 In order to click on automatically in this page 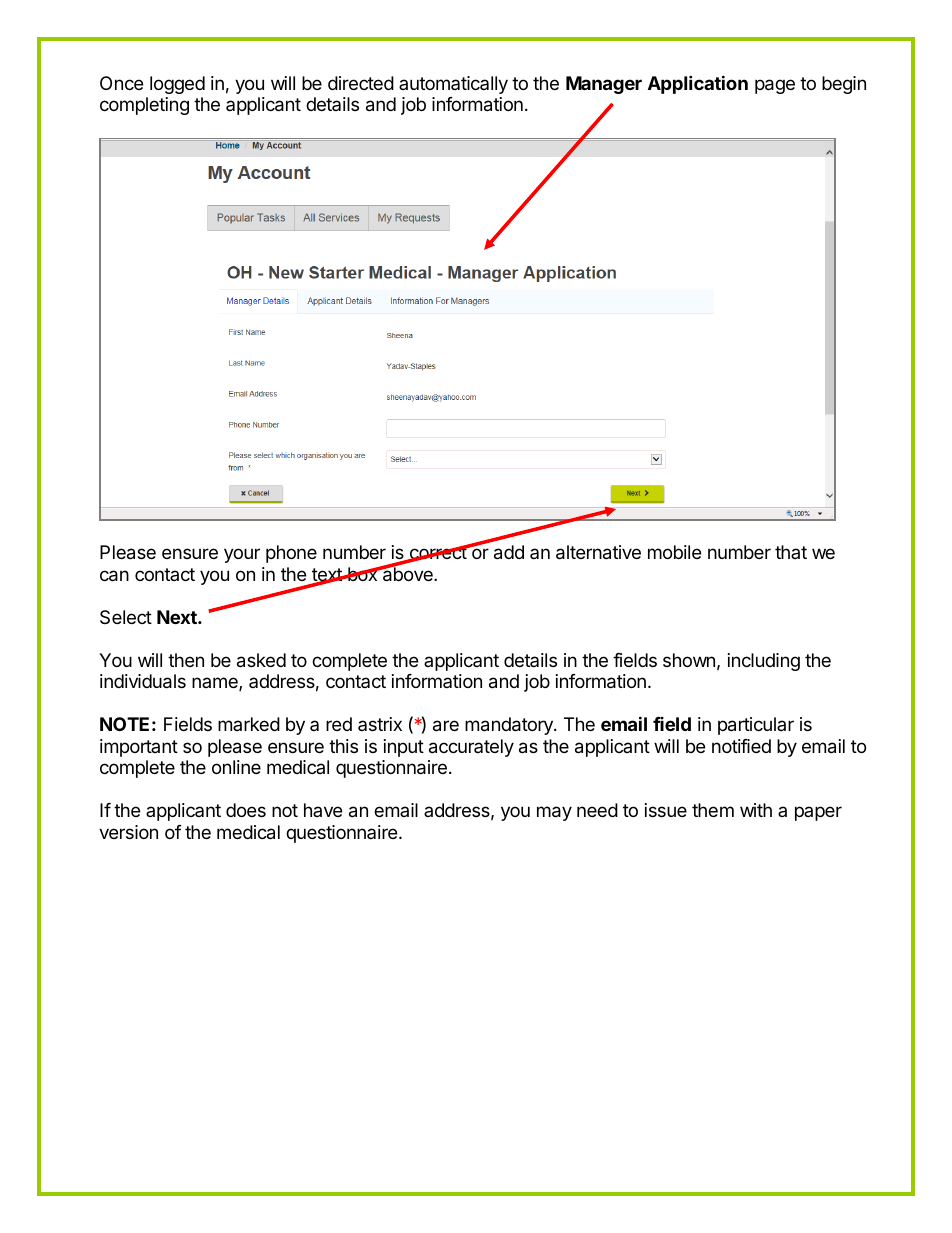, I will do `click(453, 85)`.
